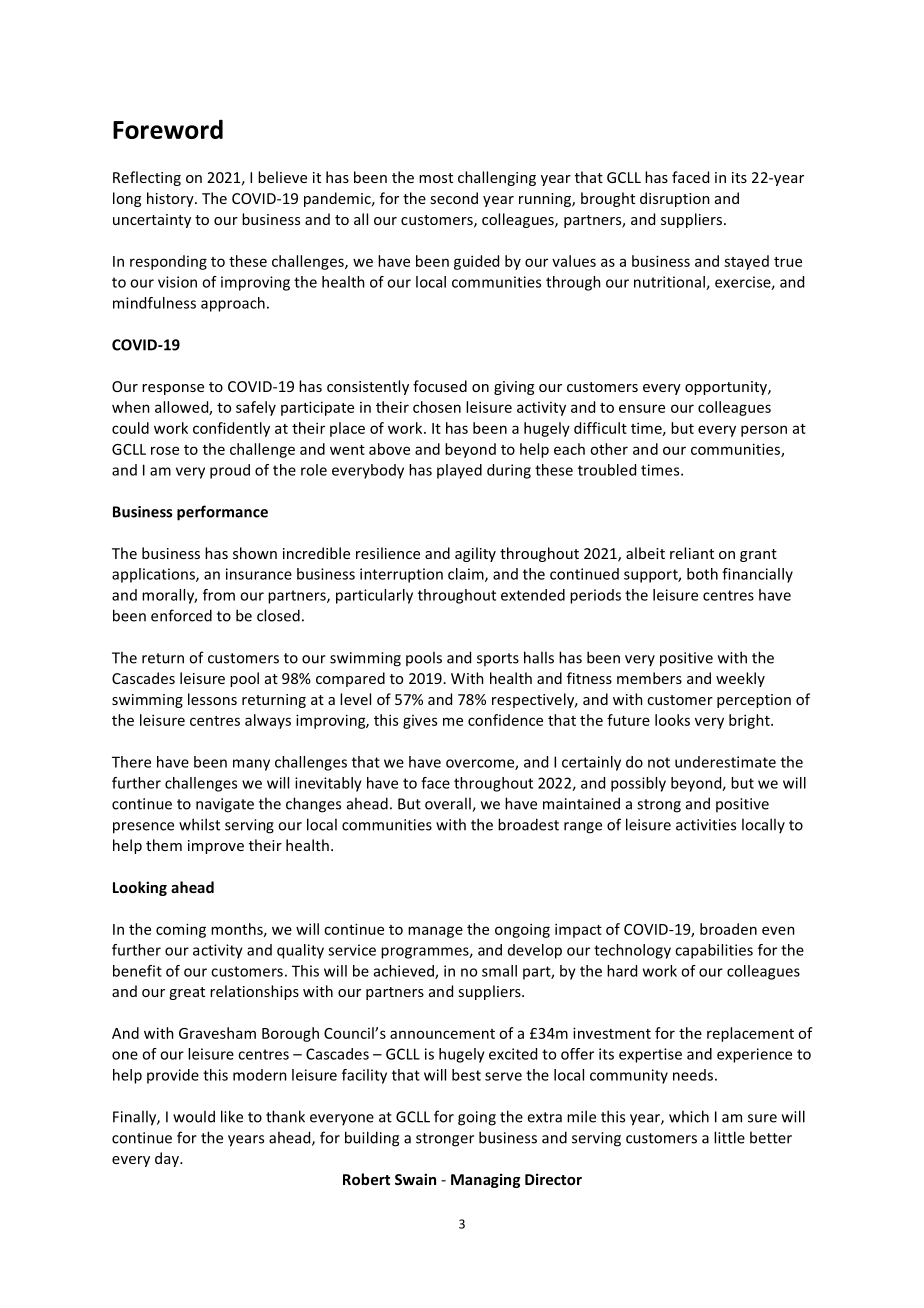  I want to click on sports, so click(498, 659).
